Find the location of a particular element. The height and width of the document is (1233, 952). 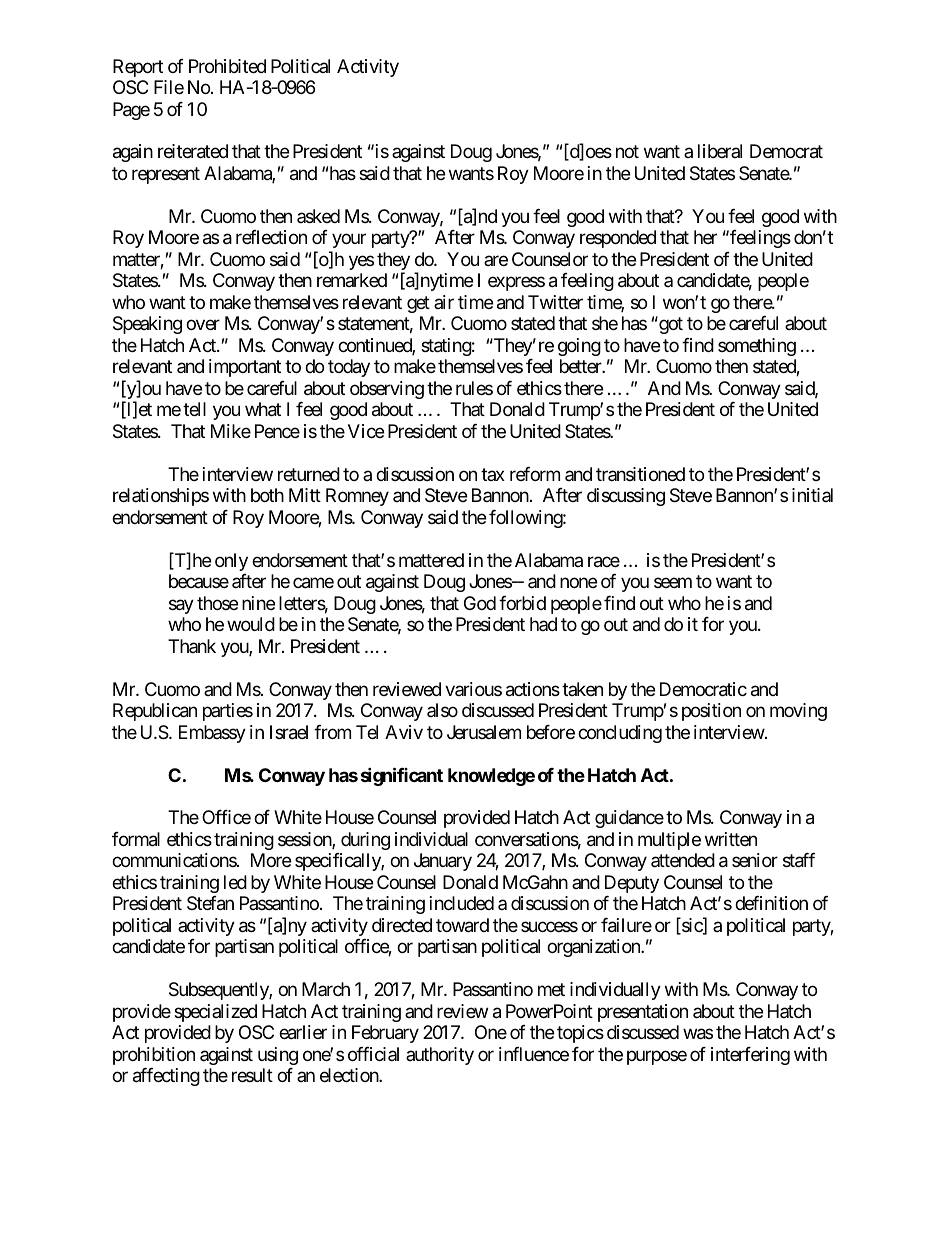

authority is located at coordinates (440, 1056).
